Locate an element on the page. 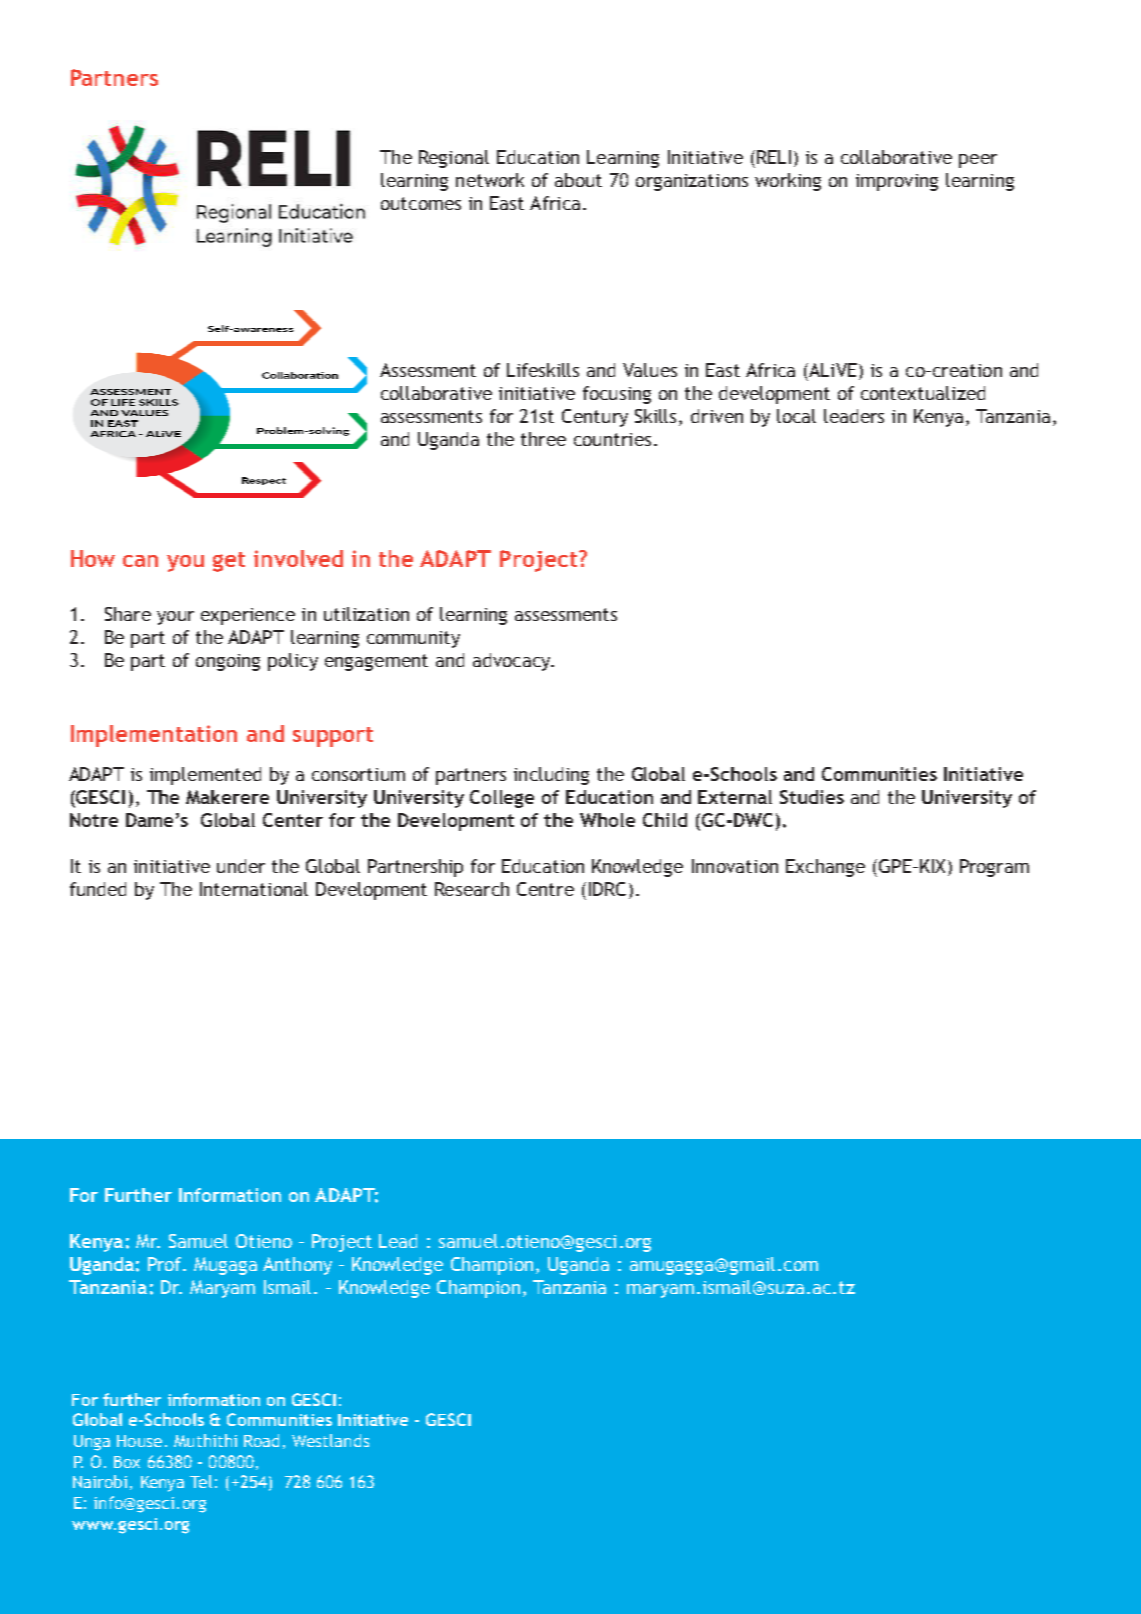  International is located at coordinates (254, 889).
